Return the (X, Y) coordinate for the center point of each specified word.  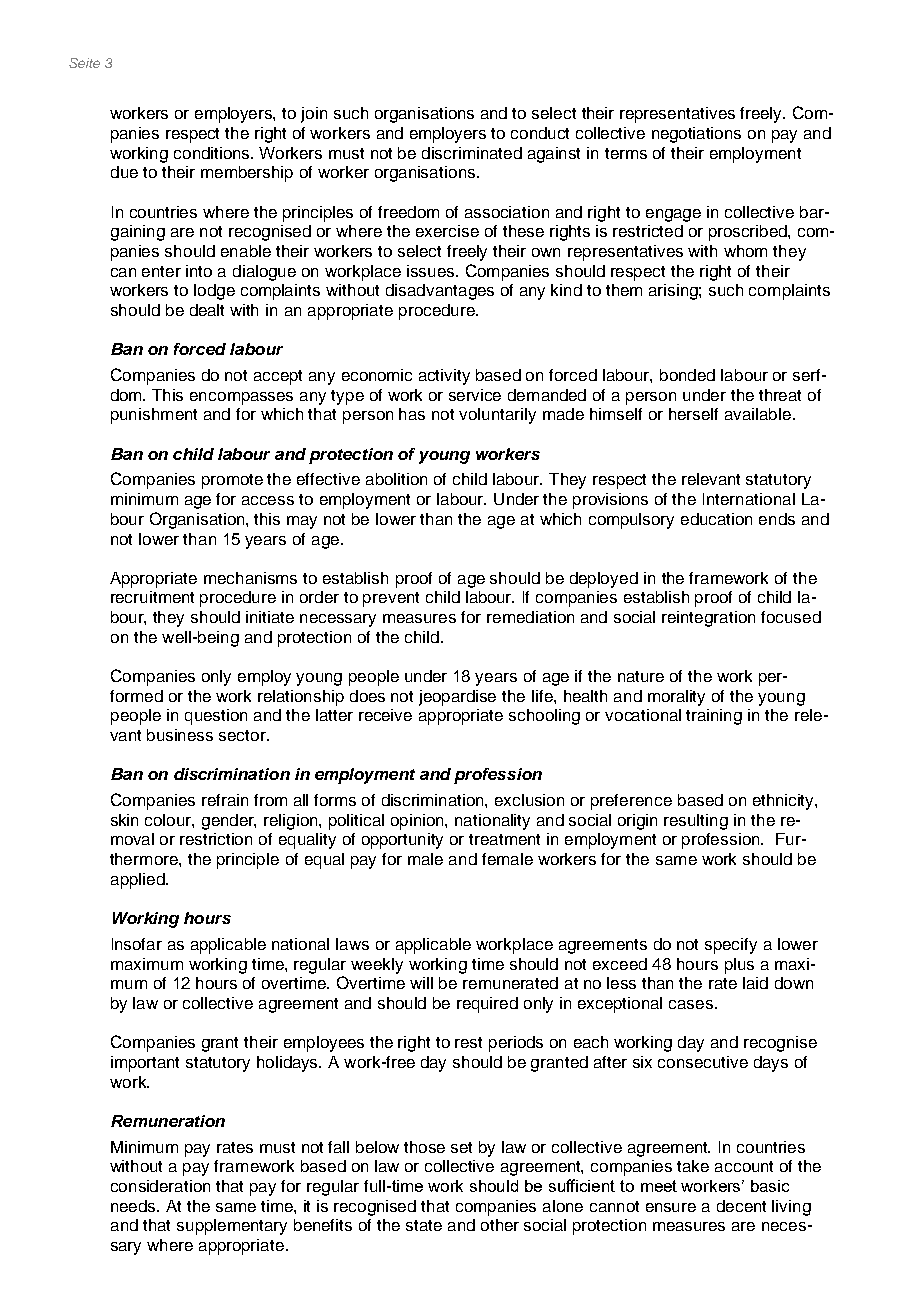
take (693, 1166)
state (424, 1225)
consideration (160, 1186)
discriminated (472, 153)
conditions (213, 153)
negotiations (696, 135)
